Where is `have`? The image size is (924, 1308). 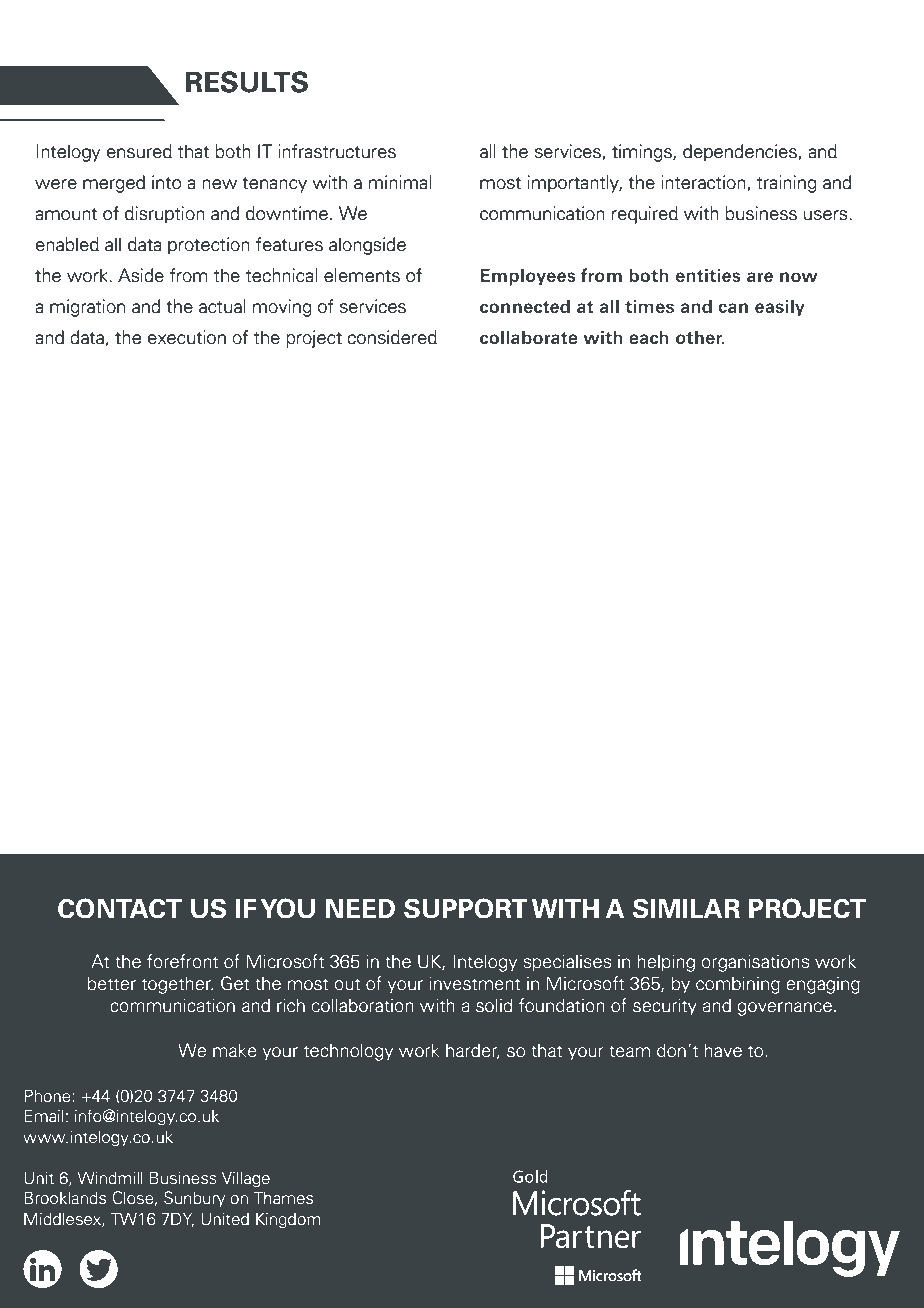 have is located at coordinates (723, 1050).
